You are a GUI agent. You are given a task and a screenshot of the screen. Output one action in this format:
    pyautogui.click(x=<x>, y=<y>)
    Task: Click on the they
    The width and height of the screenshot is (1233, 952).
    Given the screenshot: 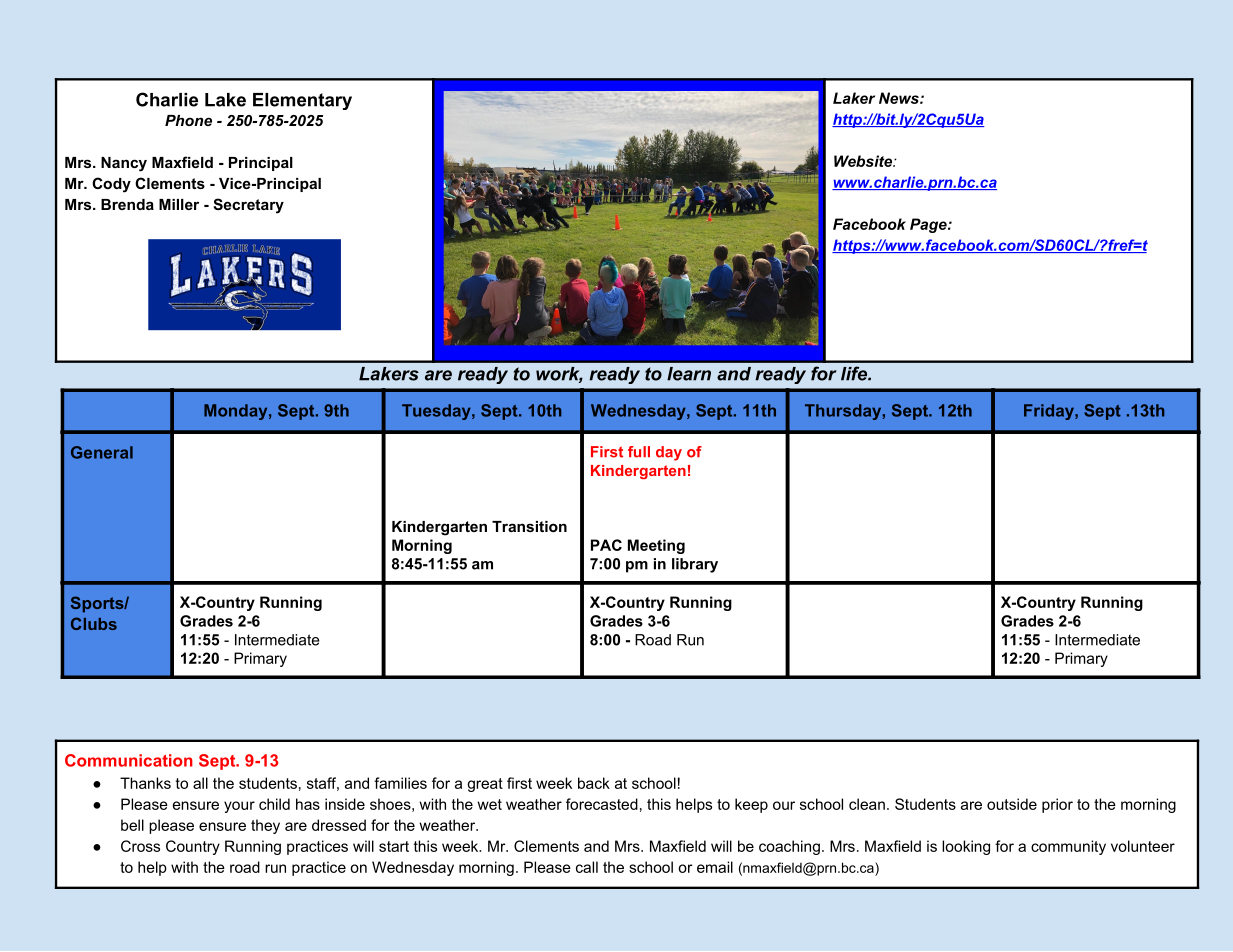 What is the action you would take?
    pyautogui.click(x=265, y=826)
